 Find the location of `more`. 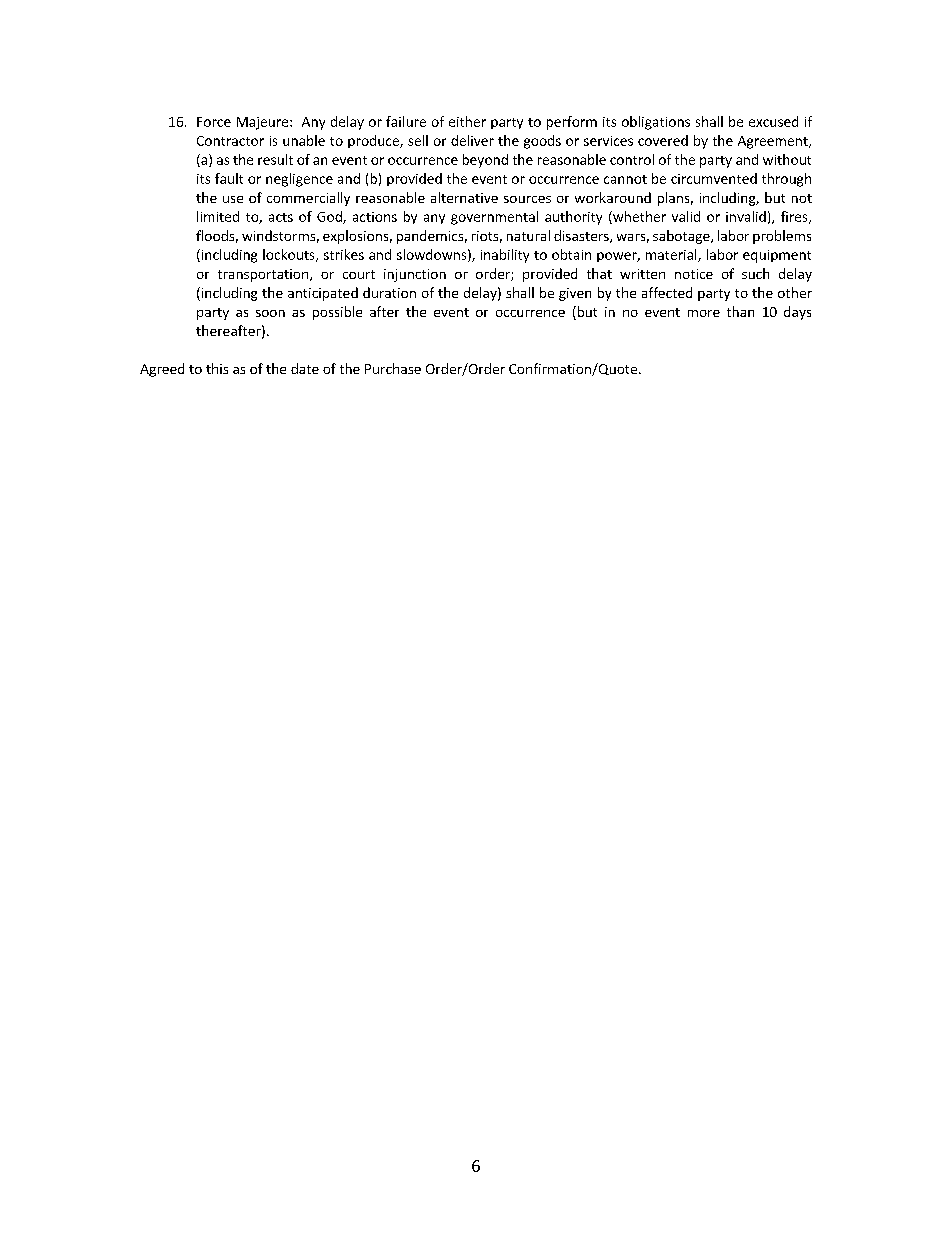

more is located at coordinates (704, 313).
